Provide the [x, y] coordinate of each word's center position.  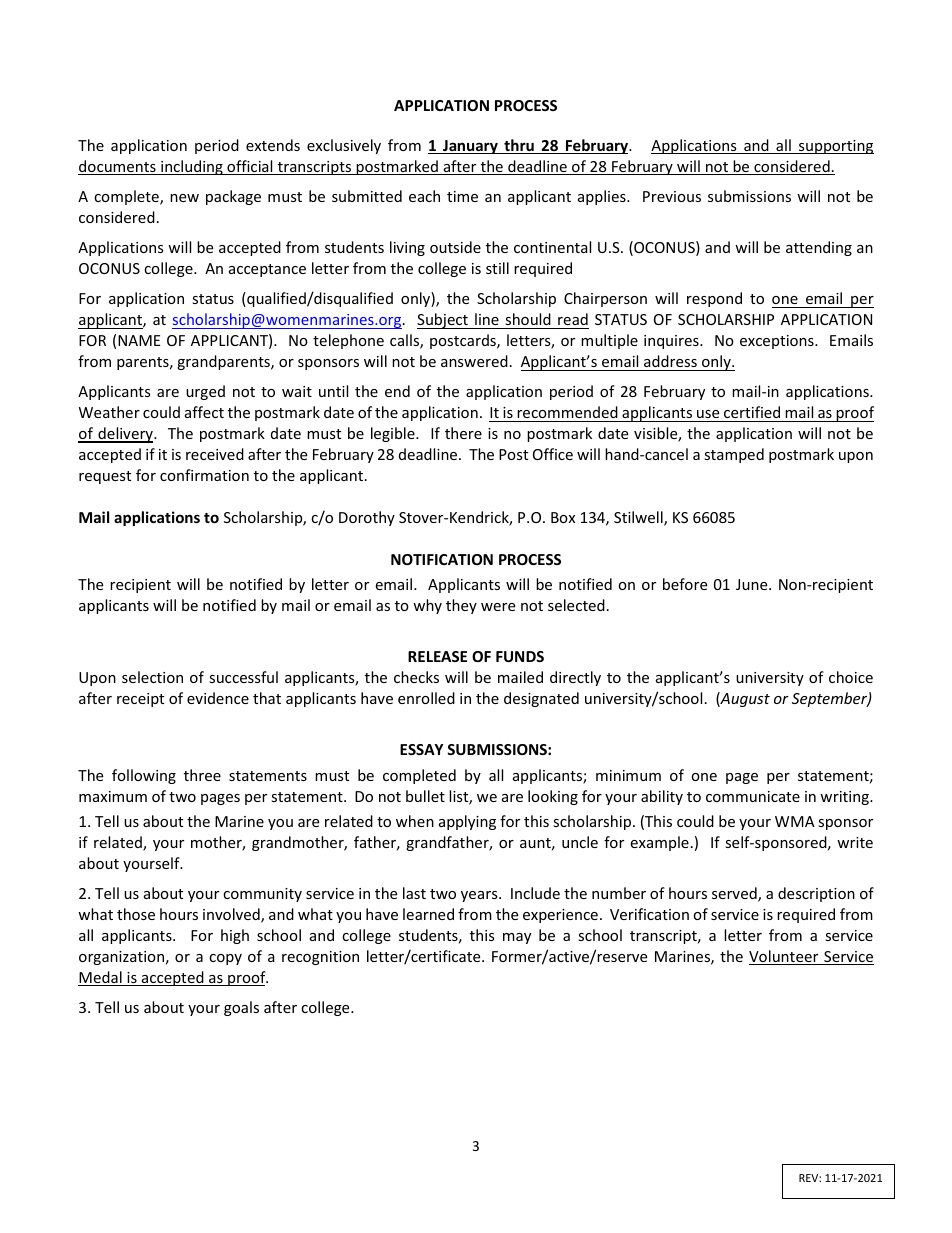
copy [225, 959]
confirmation [204, 475]
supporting [835, 147]
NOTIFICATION [442, 559]
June [753, 584]
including [192, 167]
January [470, 147]
